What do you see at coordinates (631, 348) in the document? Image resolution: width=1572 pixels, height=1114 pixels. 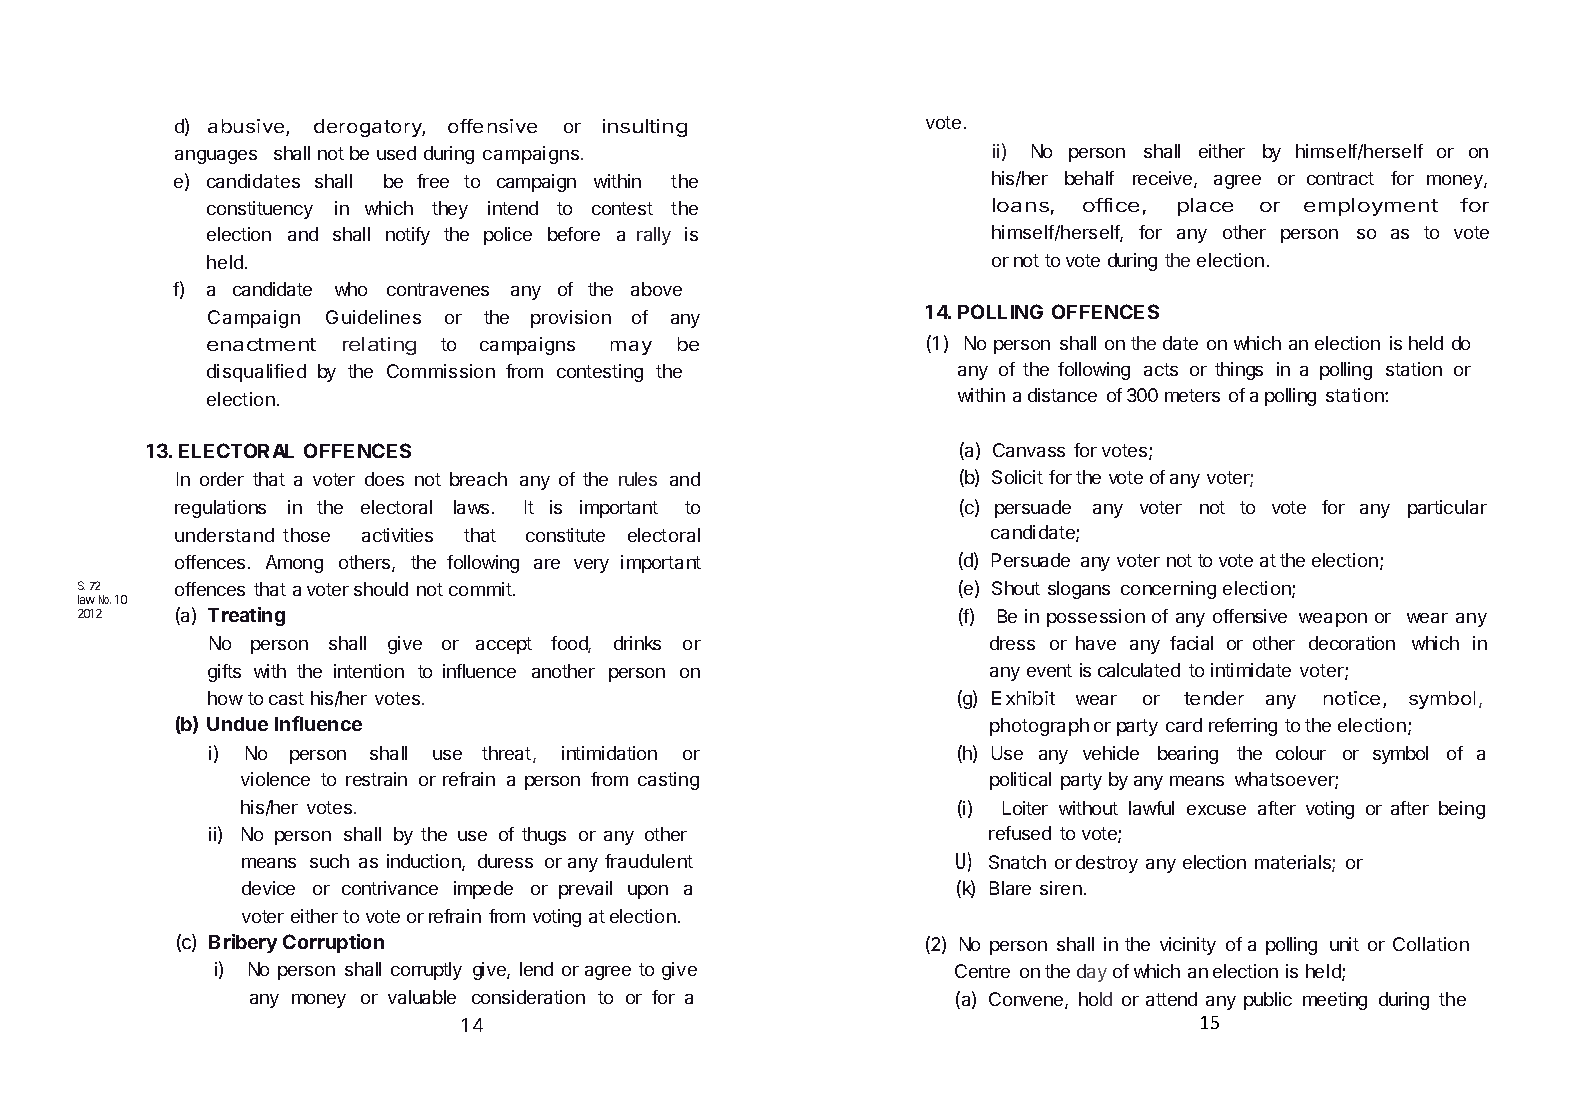 I see `may` at bounding box center [631, 348].
